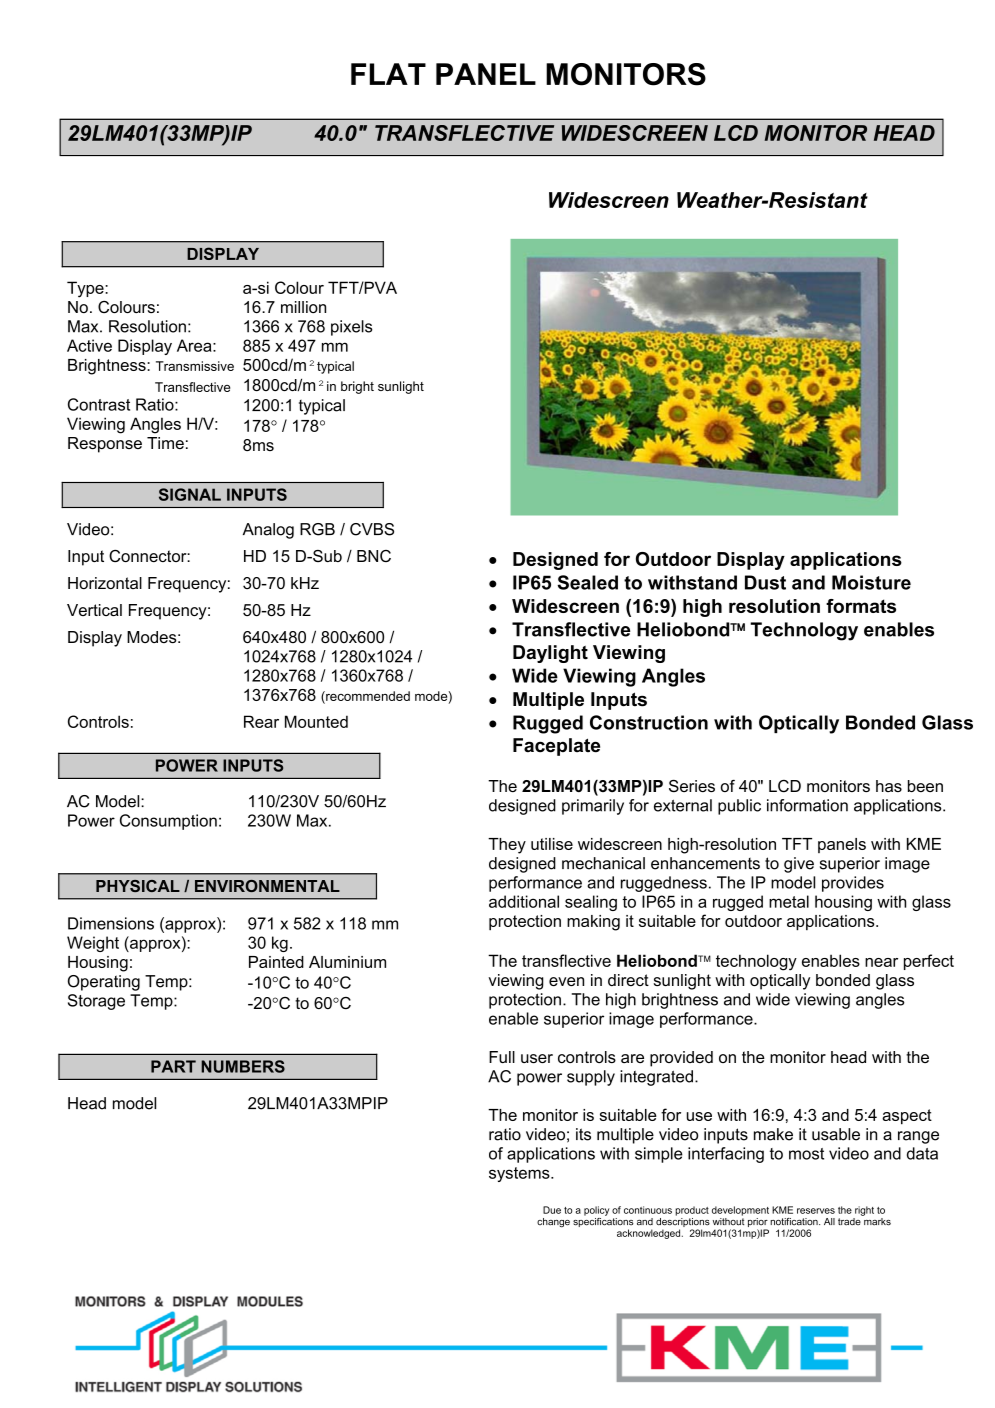  I want to click on Vertical, so click(94, 610).
